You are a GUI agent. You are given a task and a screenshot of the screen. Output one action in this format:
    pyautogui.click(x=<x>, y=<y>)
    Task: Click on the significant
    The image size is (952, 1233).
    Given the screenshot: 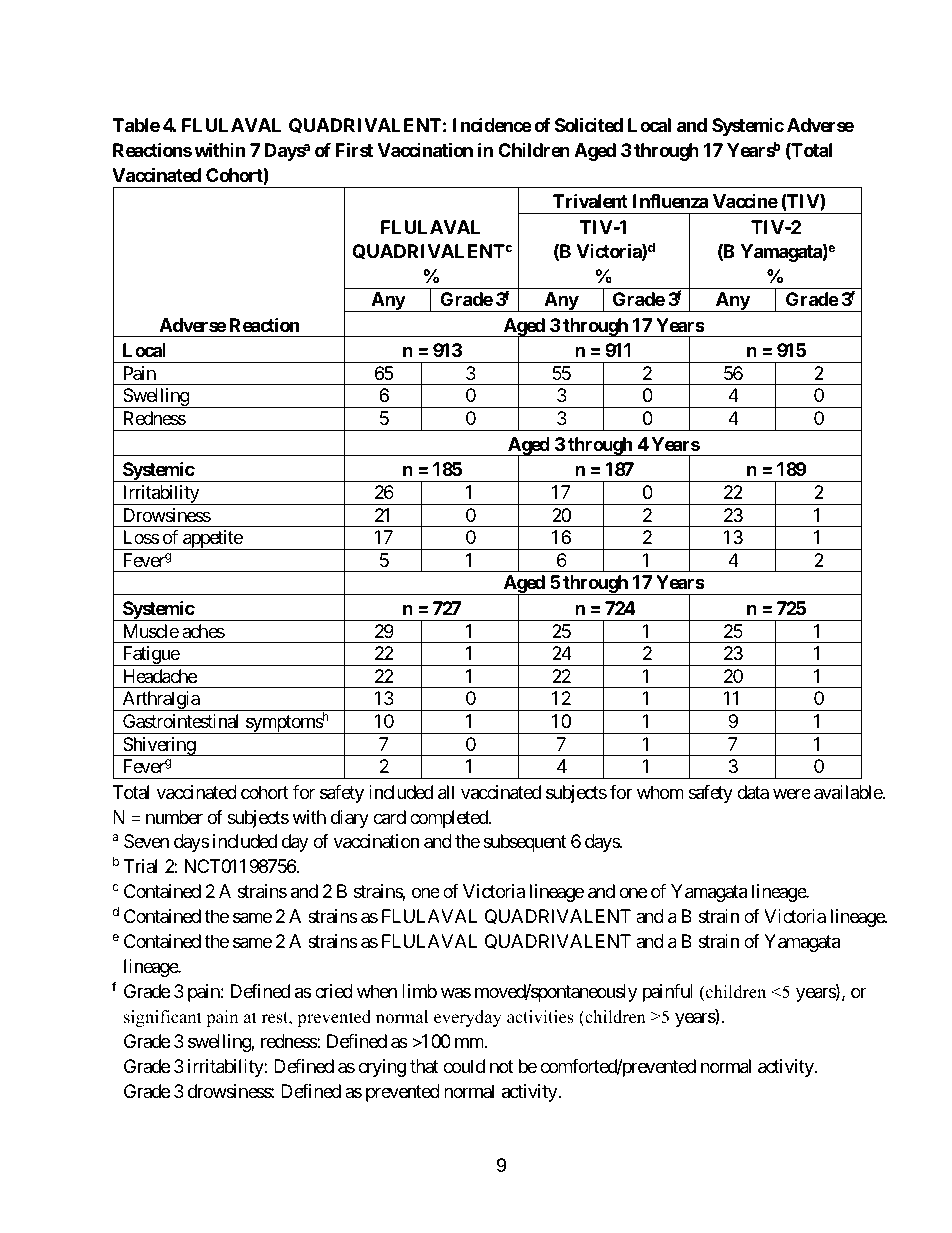 What is the action you would take?
    pyautogui.click(x=163, y=1018)
